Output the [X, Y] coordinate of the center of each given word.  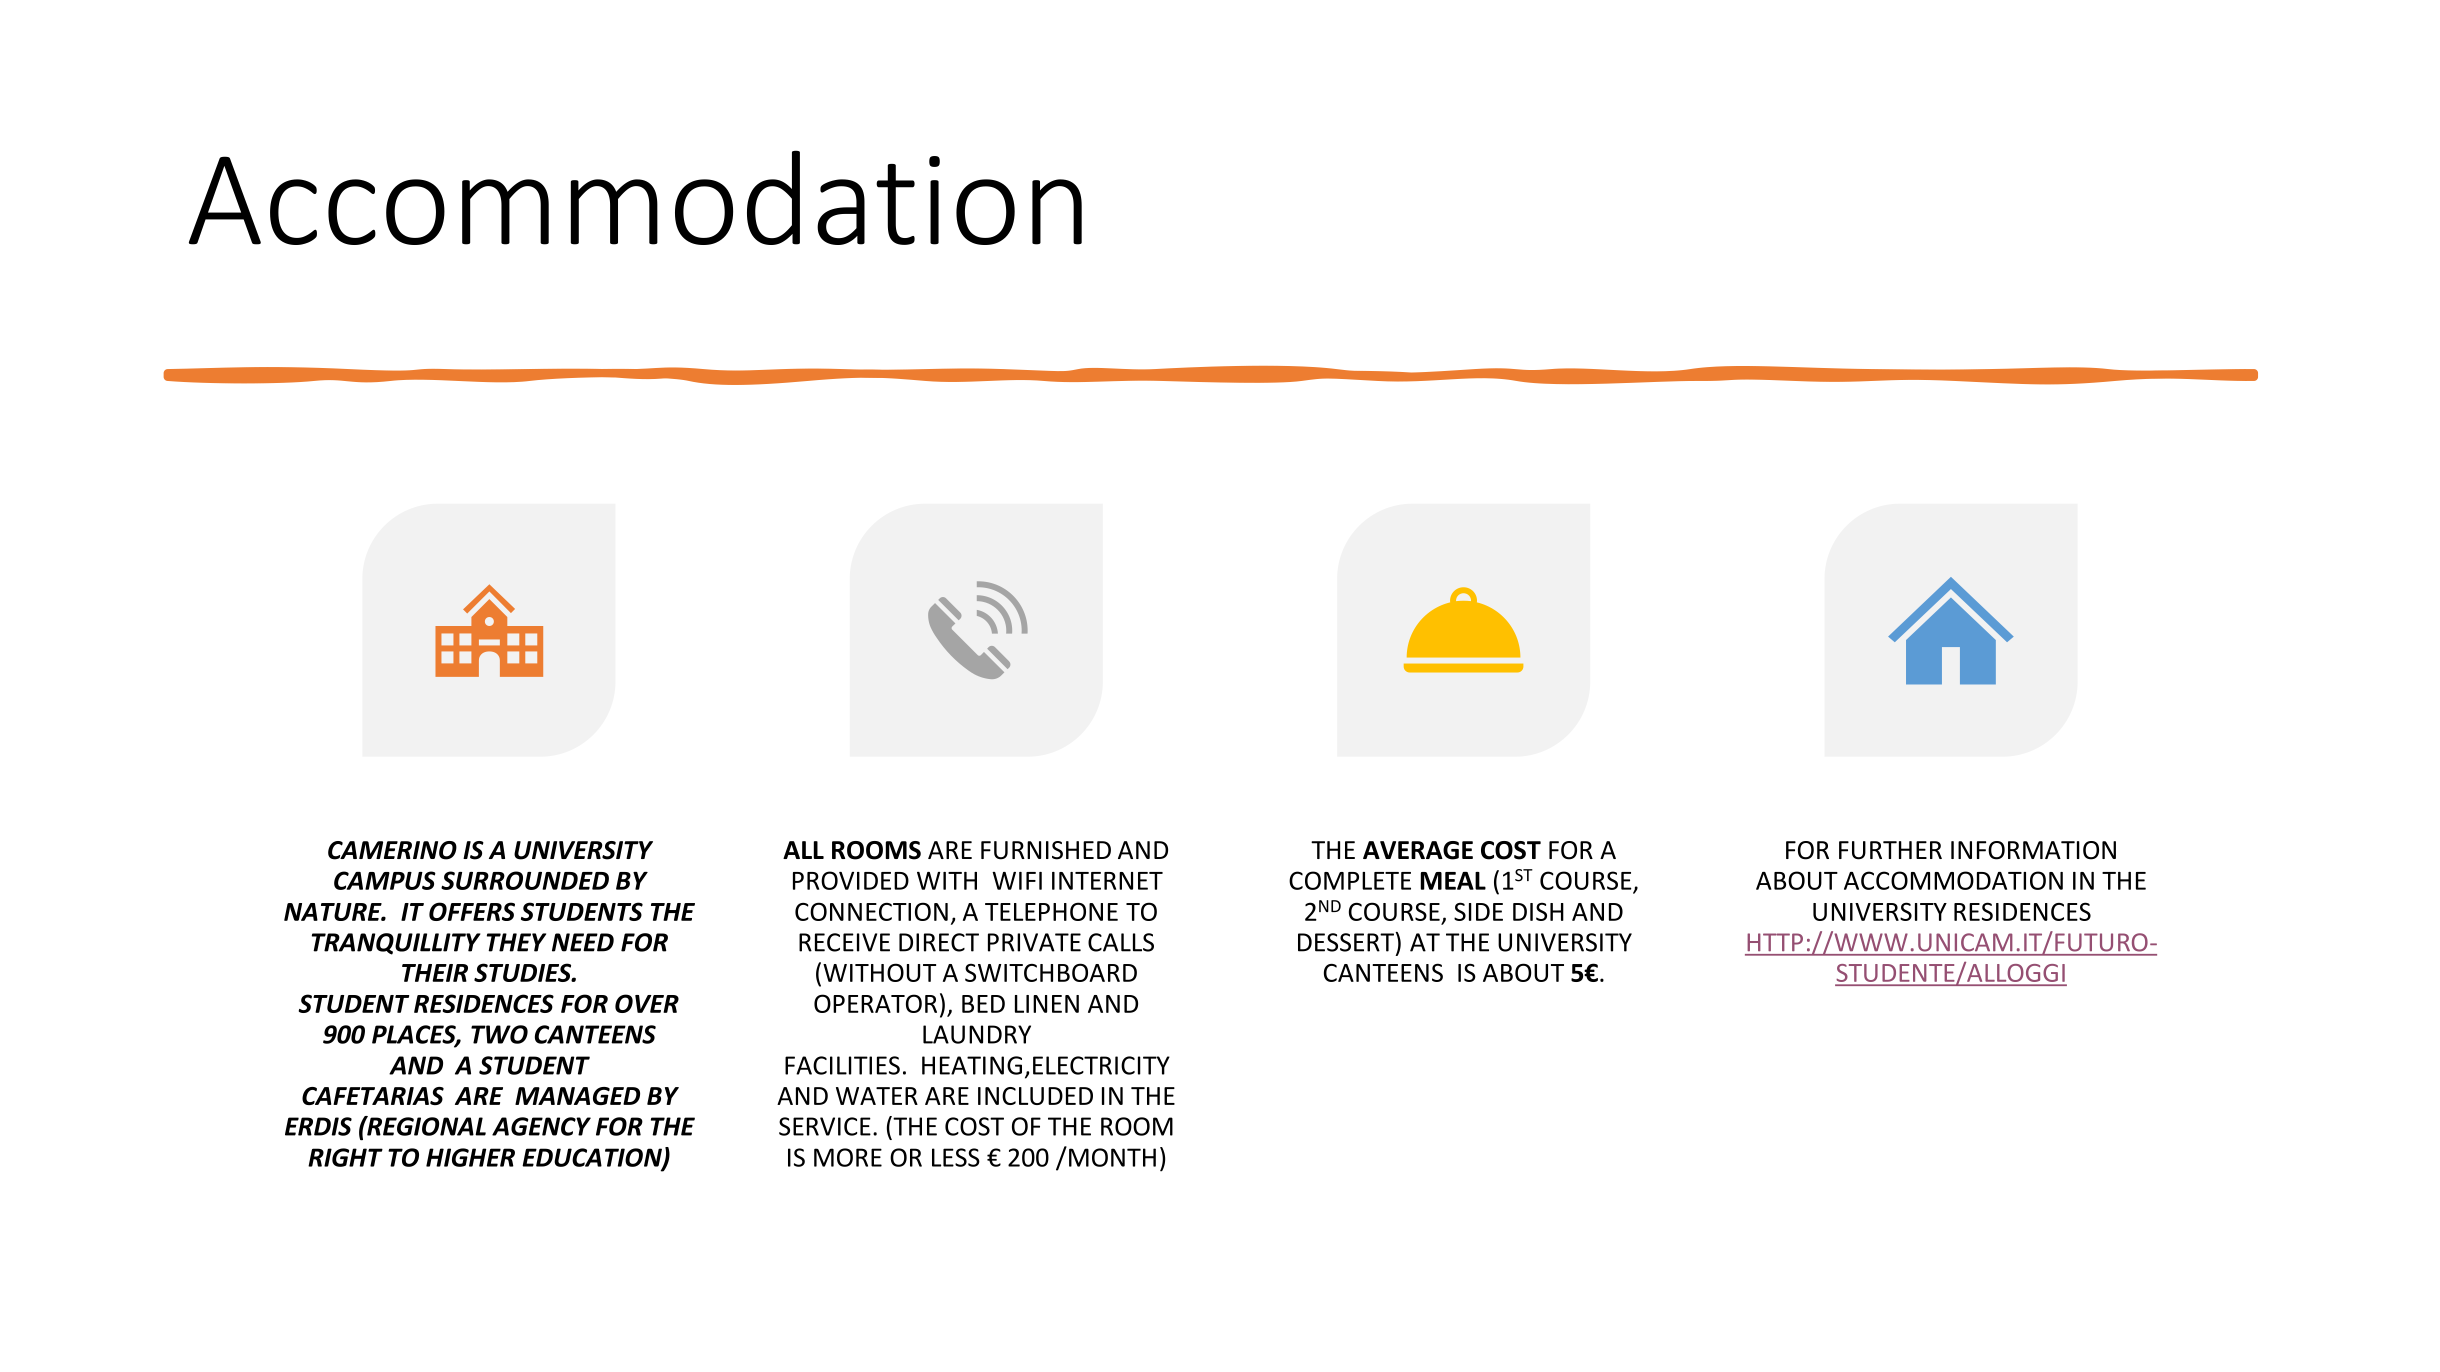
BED [983, 1004]
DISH [1538, 911]
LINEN [1047, 1004]
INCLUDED [1035, 1096]
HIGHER [470, 1157]
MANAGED [577, 1096]
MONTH [1112, 1157]
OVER [647, 1003]
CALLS [1121, 942]
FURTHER [1890, 850]
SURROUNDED [525, 880]
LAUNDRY [977, 1034]
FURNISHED [1046, 850]
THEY [516, 942]
